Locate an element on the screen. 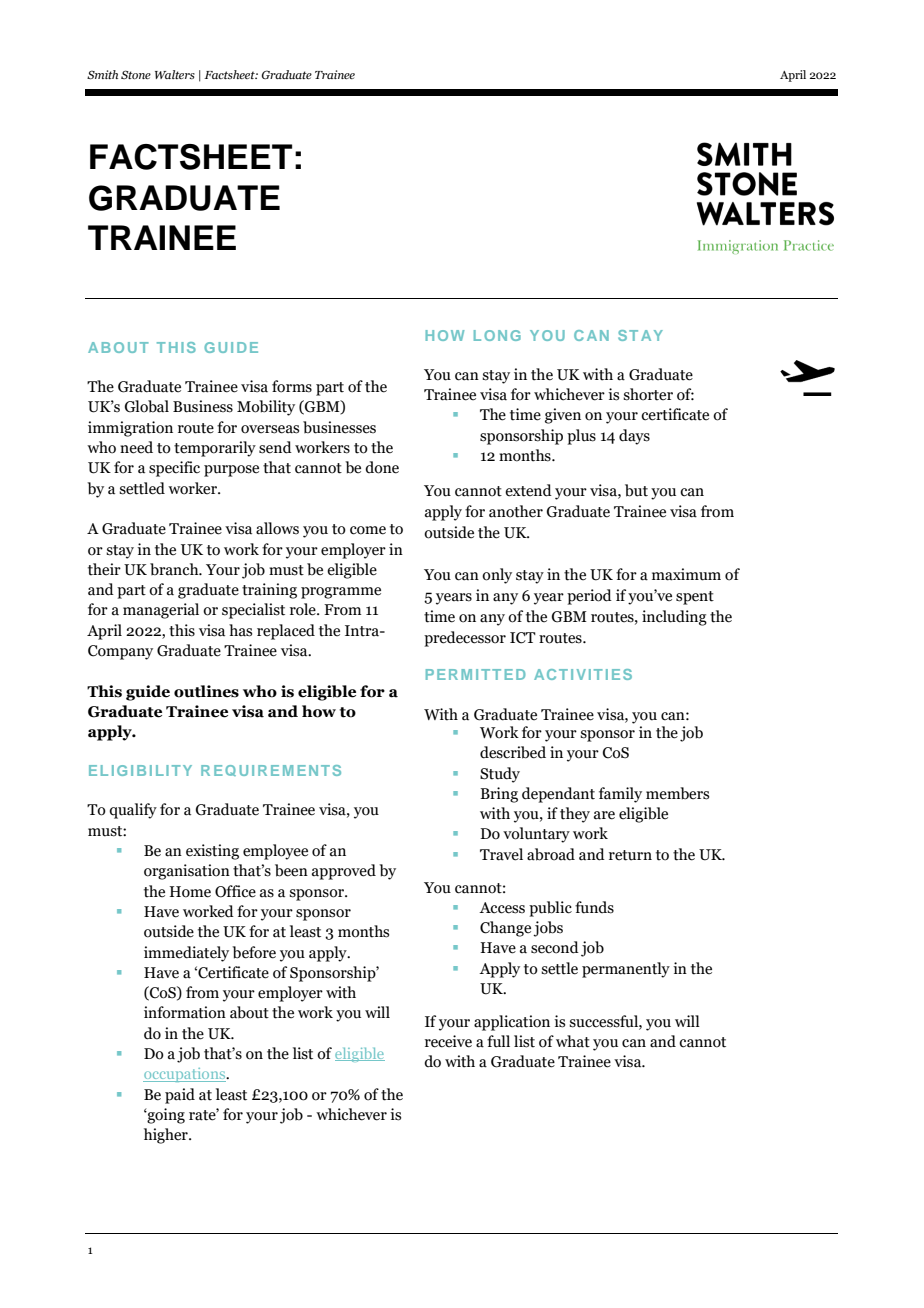 This screenshot has width=924, height=1308. organisation is located at coordinates (187, 872).
